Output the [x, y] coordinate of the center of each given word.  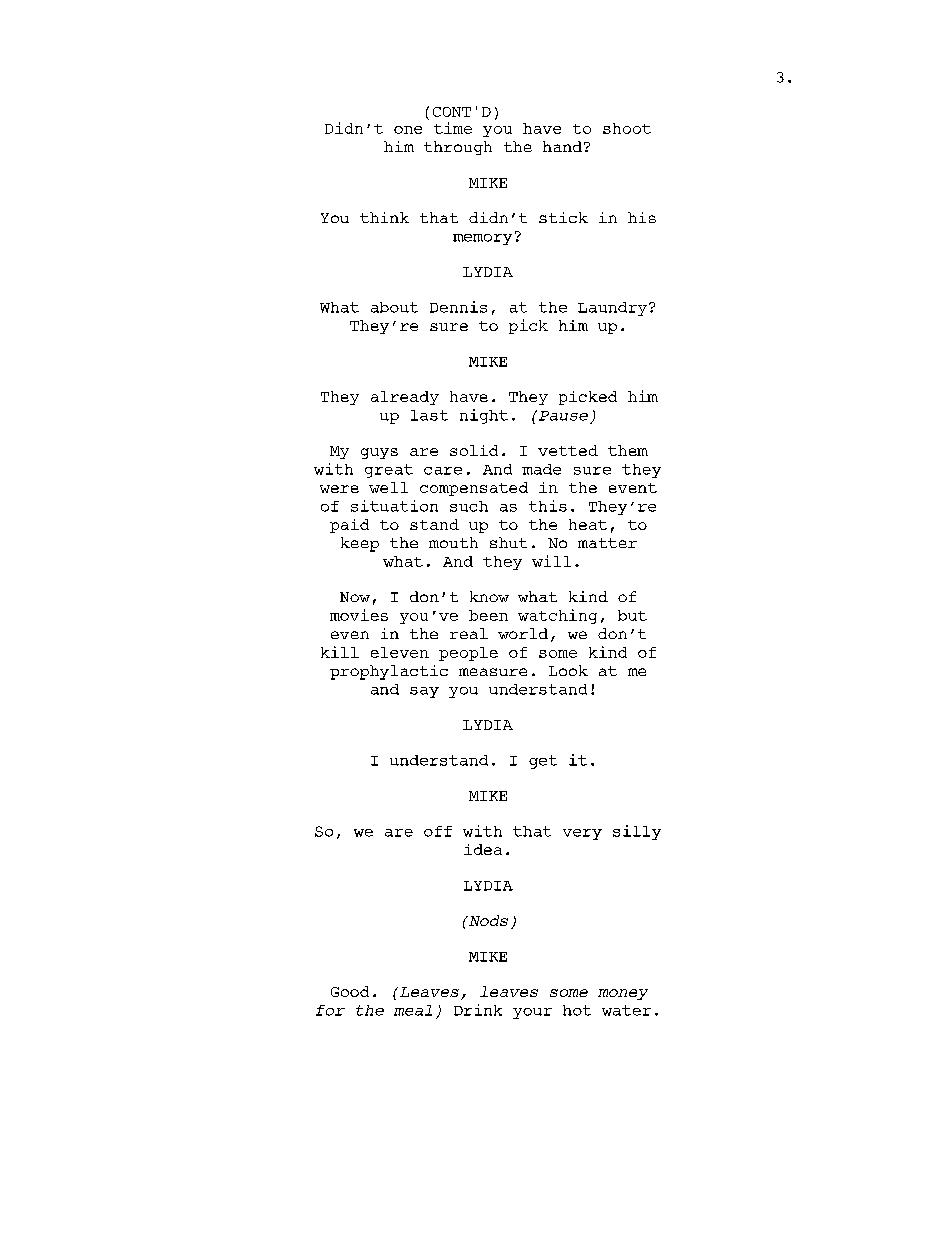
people [468, 654]
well [388, 487]
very [582, 834]
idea [483, 849]
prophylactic [389, 672]
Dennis [458, 307]
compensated [474, 489]
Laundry [614, 309]
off [438, 831]
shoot [627, 128]
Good [350, 991]
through [458, 148]
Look [568, 670]
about [394, 307]
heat [588, 524]
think [384, 217]
